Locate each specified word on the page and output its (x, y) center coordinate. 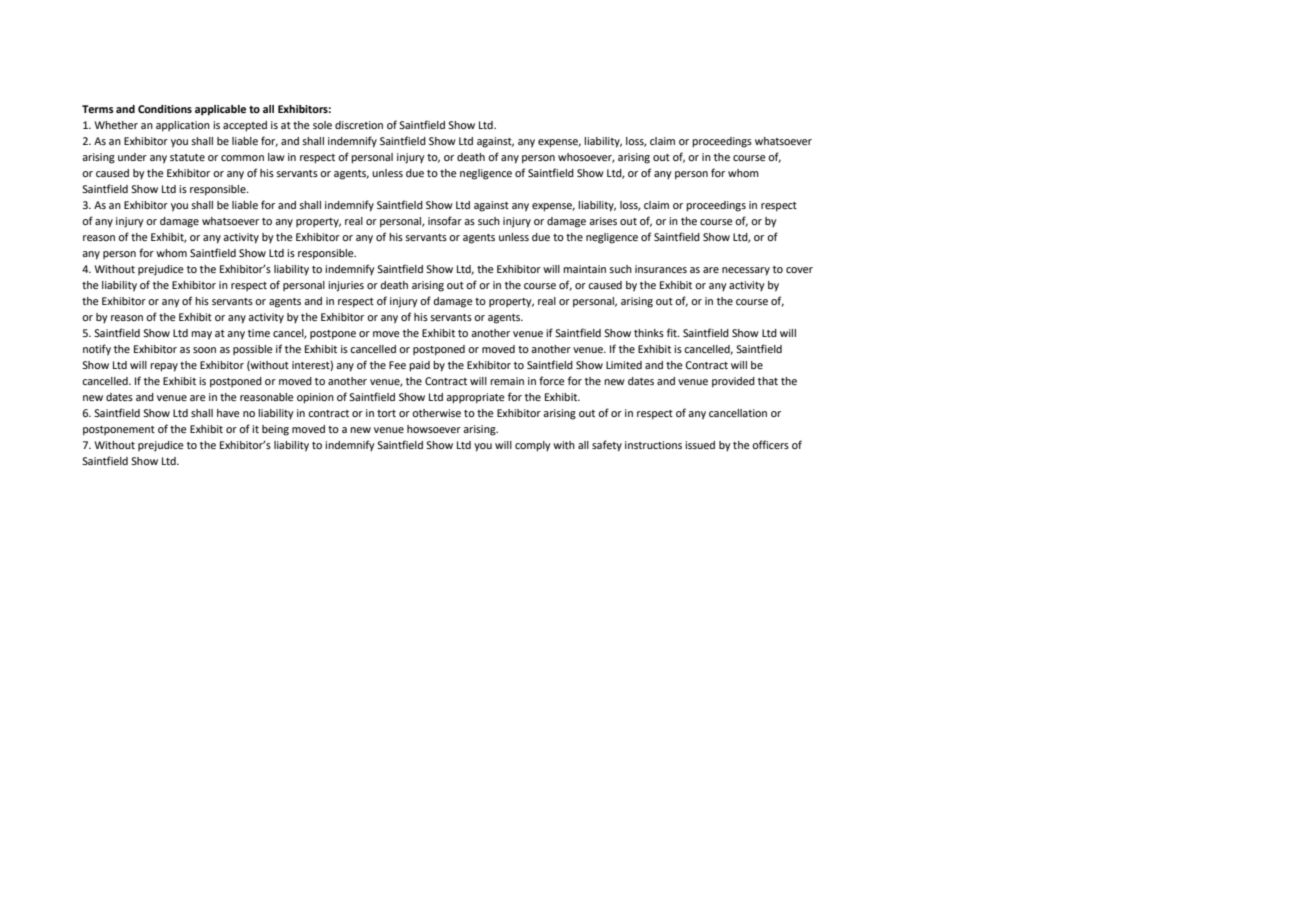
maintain (584, 269)
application (183, 126)
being (275, 430)
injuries (346, 286)
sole (322, 125)
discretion (359, 125)
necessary (746, 271)
